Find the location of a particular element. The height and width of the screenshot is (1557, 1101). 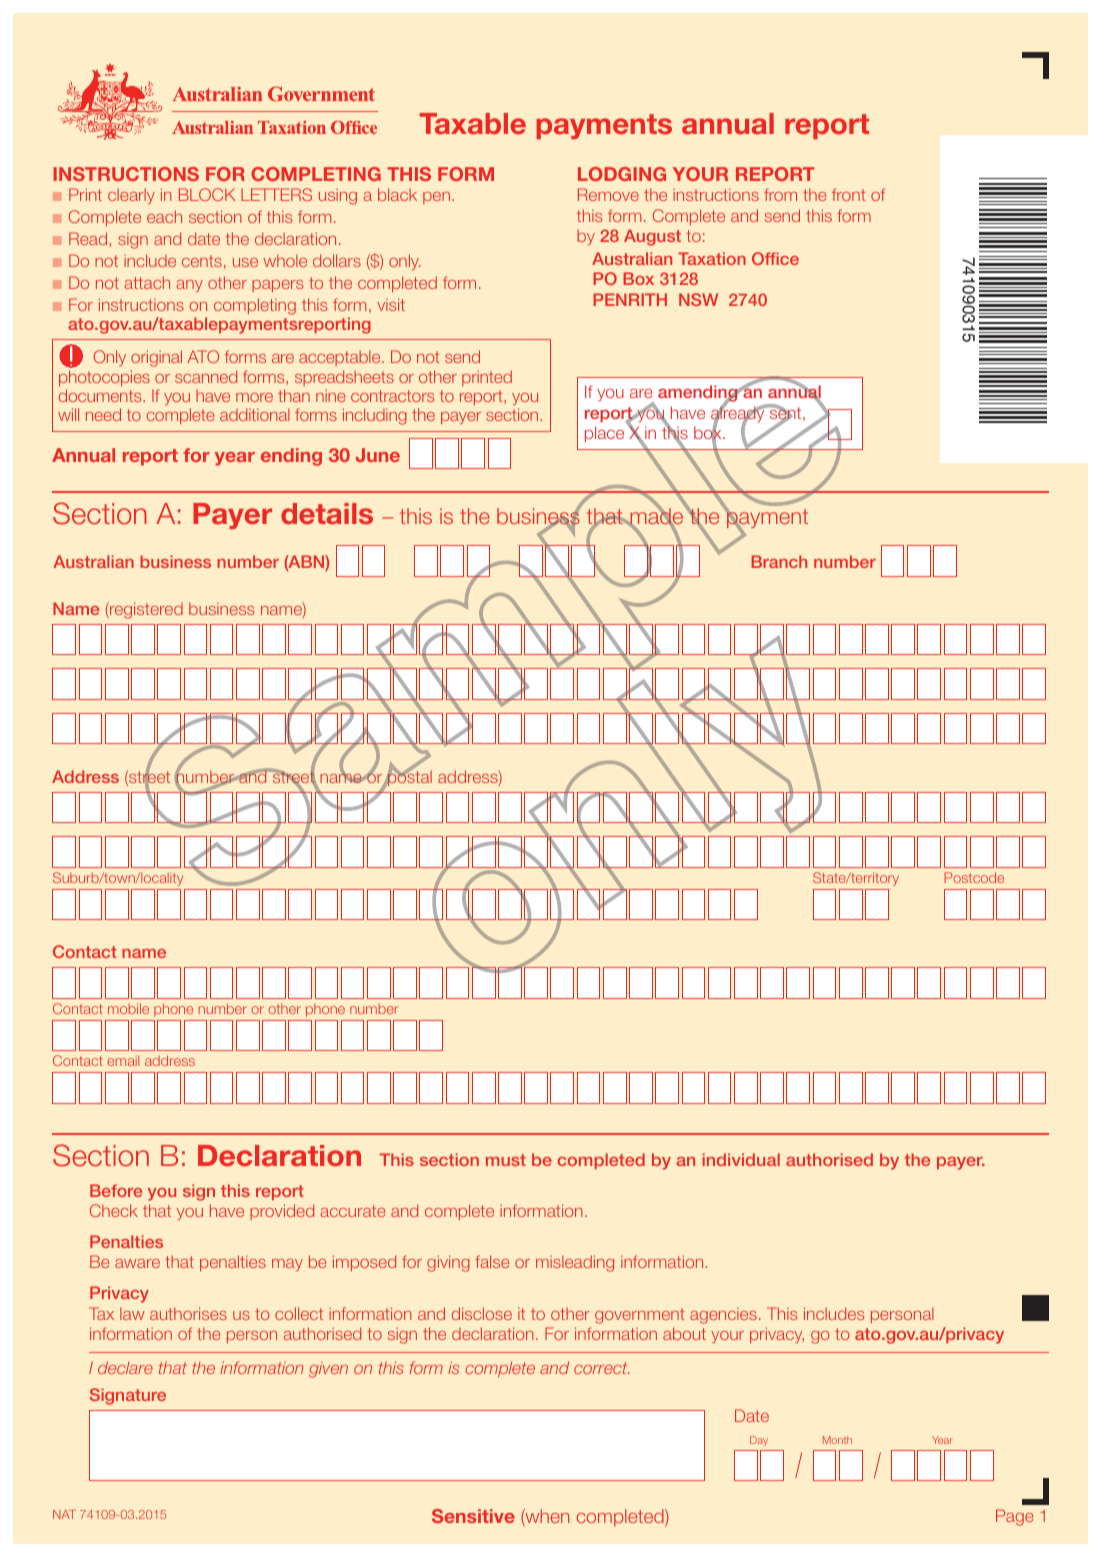

declare is located at coordinates (125, 1367).
